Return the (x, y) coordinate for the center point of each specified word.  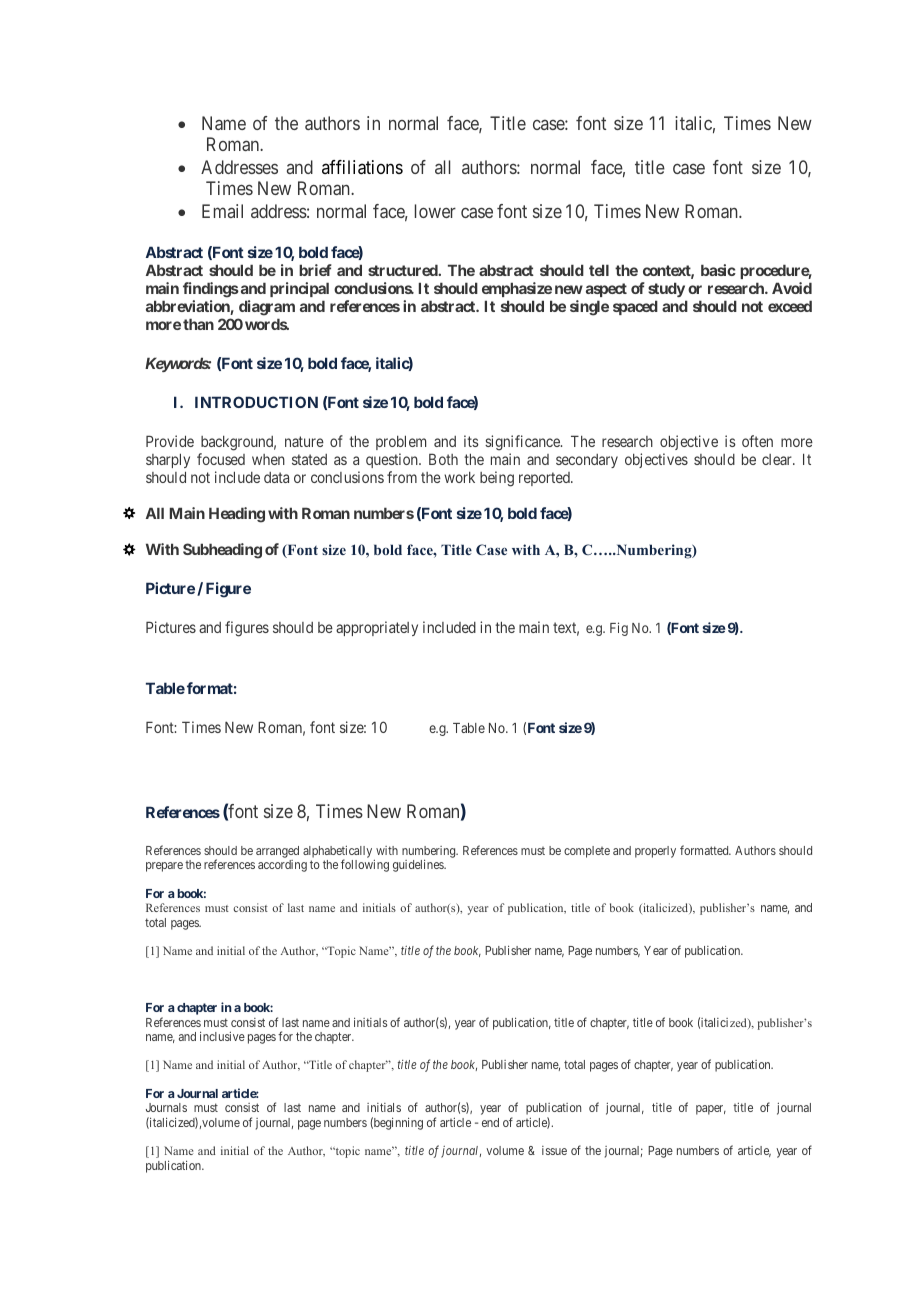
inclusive (222, 1036)
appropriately (377, 628)
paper (711, 1110)
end (490, 1122)
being (497, 479)
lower (435, 211)
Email (222, 211)
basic (718, 270)
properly (655, 852)
